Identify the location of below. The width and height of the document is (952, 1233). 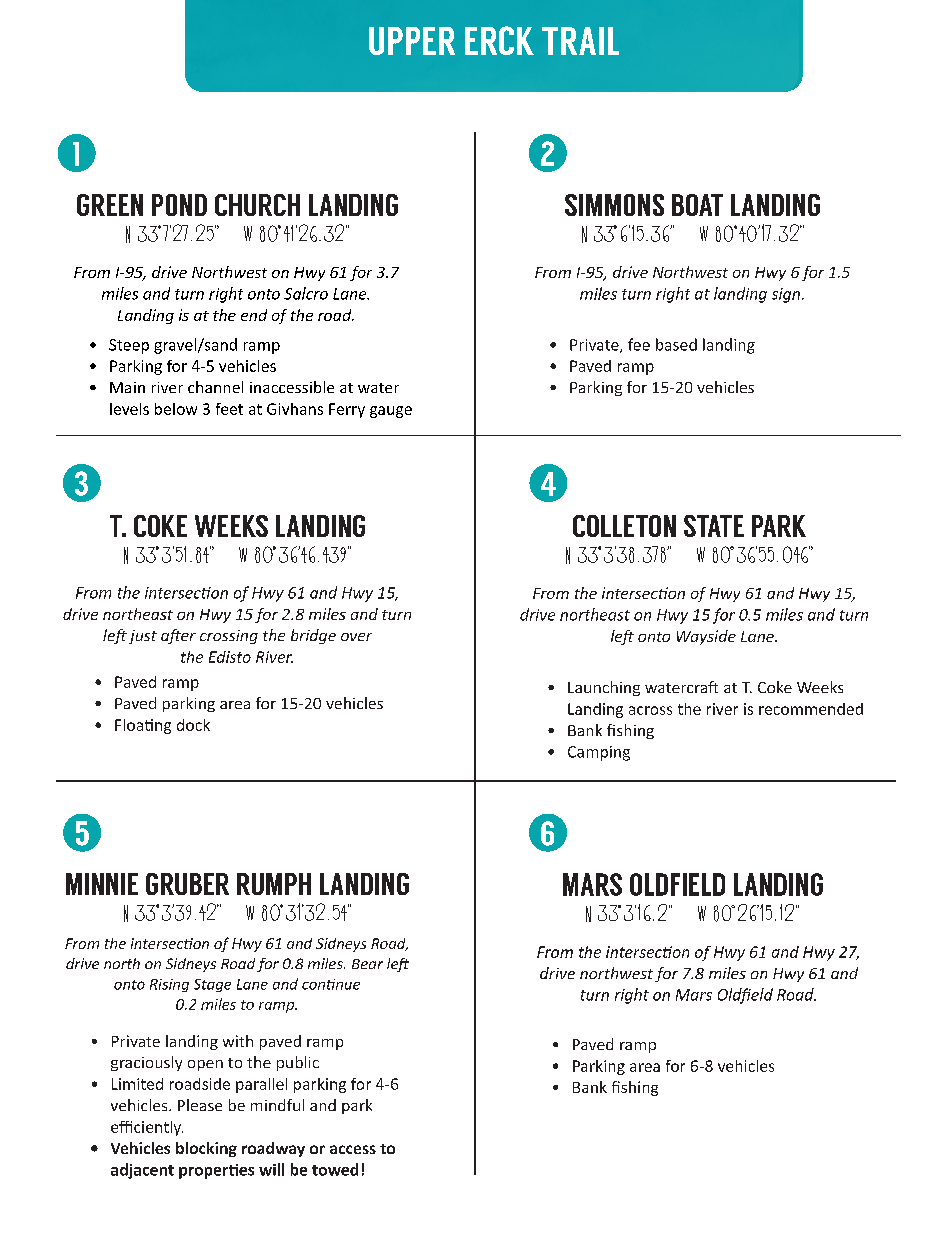
(176, 409).
